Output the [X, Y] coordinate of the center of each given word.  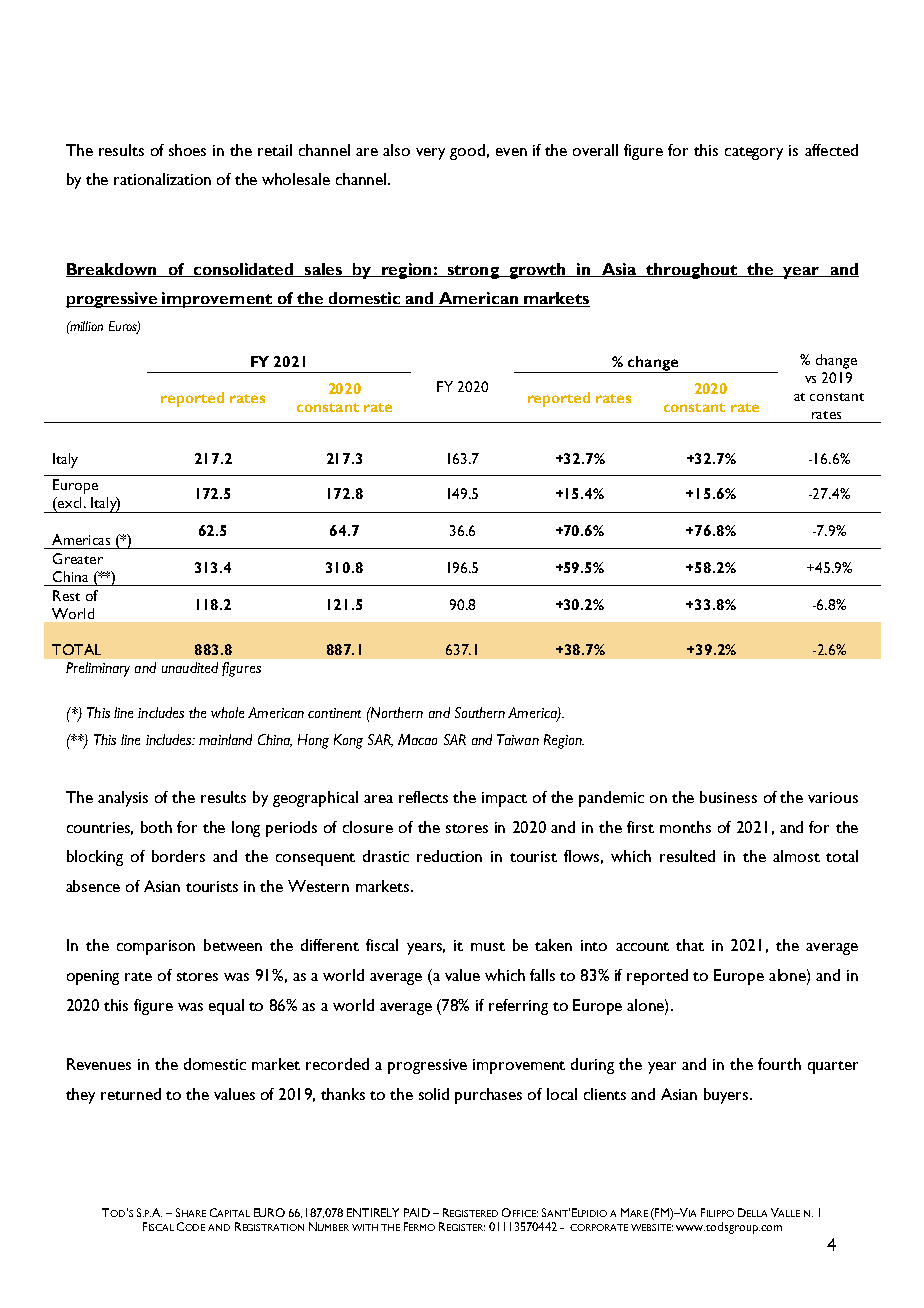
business [728, 797]
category [754, 153]
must [488, 946]
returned [131, 1094]
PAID [417, 1212]
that [690, 945]
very [430, 154]
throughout [692, 271]
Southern [480, 712]
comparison [156, 947]
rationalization [162, 179]
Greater [78, 558]
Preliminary [98, 669]
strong [473, 272]
